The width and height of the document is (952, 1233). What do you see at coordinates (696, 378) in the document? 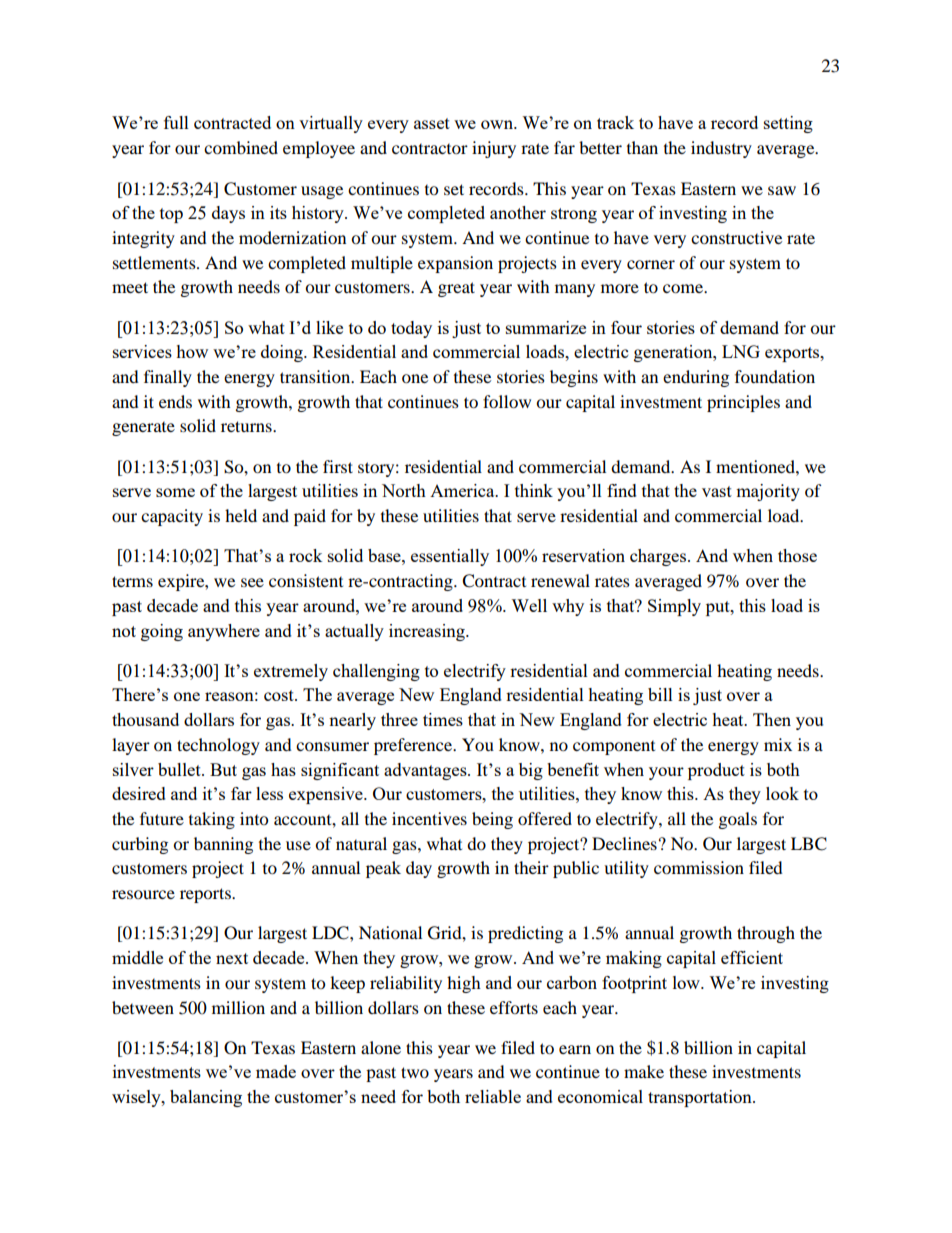
I see `enduring` at bounding box center [696, 378].
